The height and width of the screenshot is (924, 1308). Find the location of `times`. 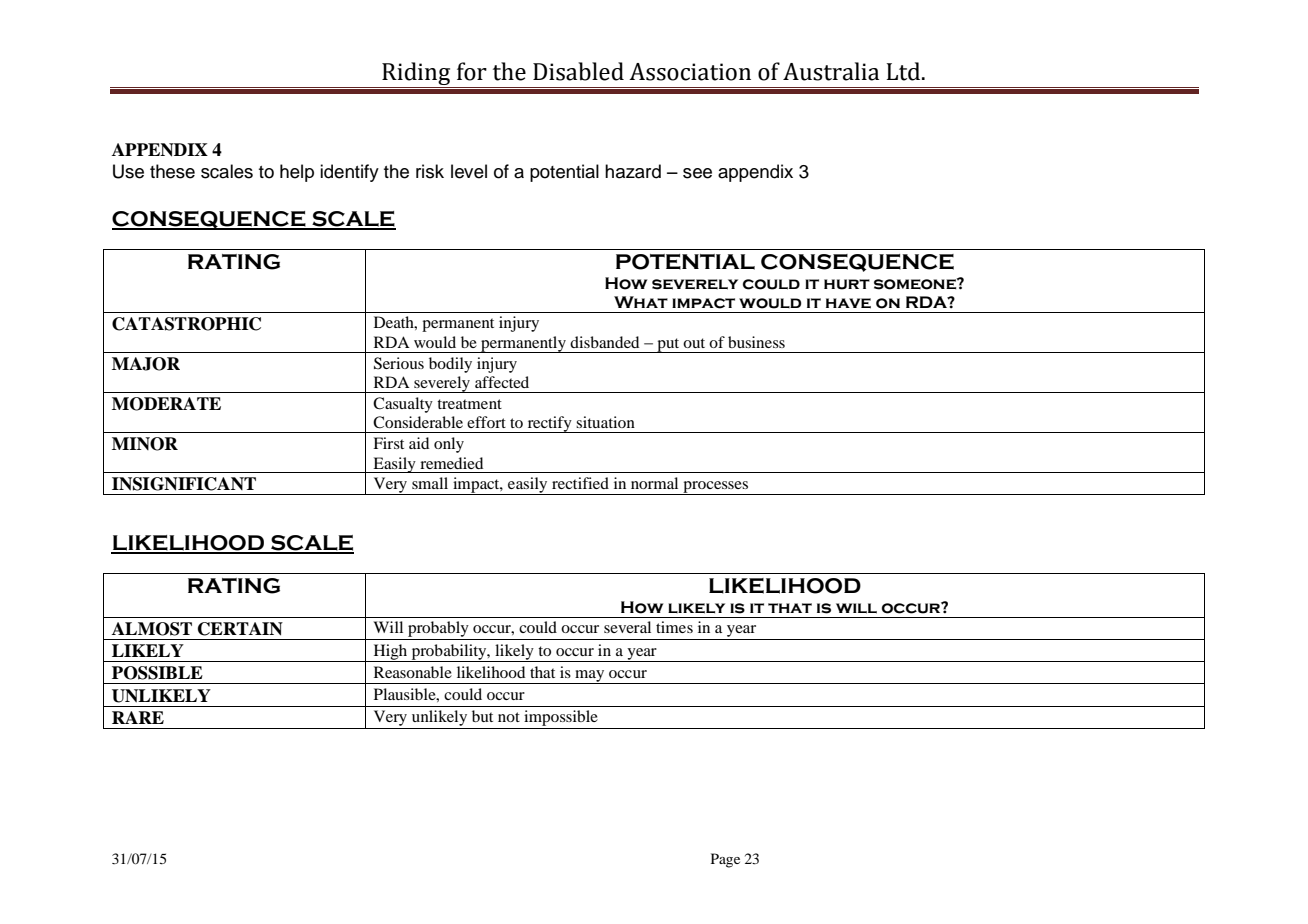

times is located at coordinates (674, 627).
